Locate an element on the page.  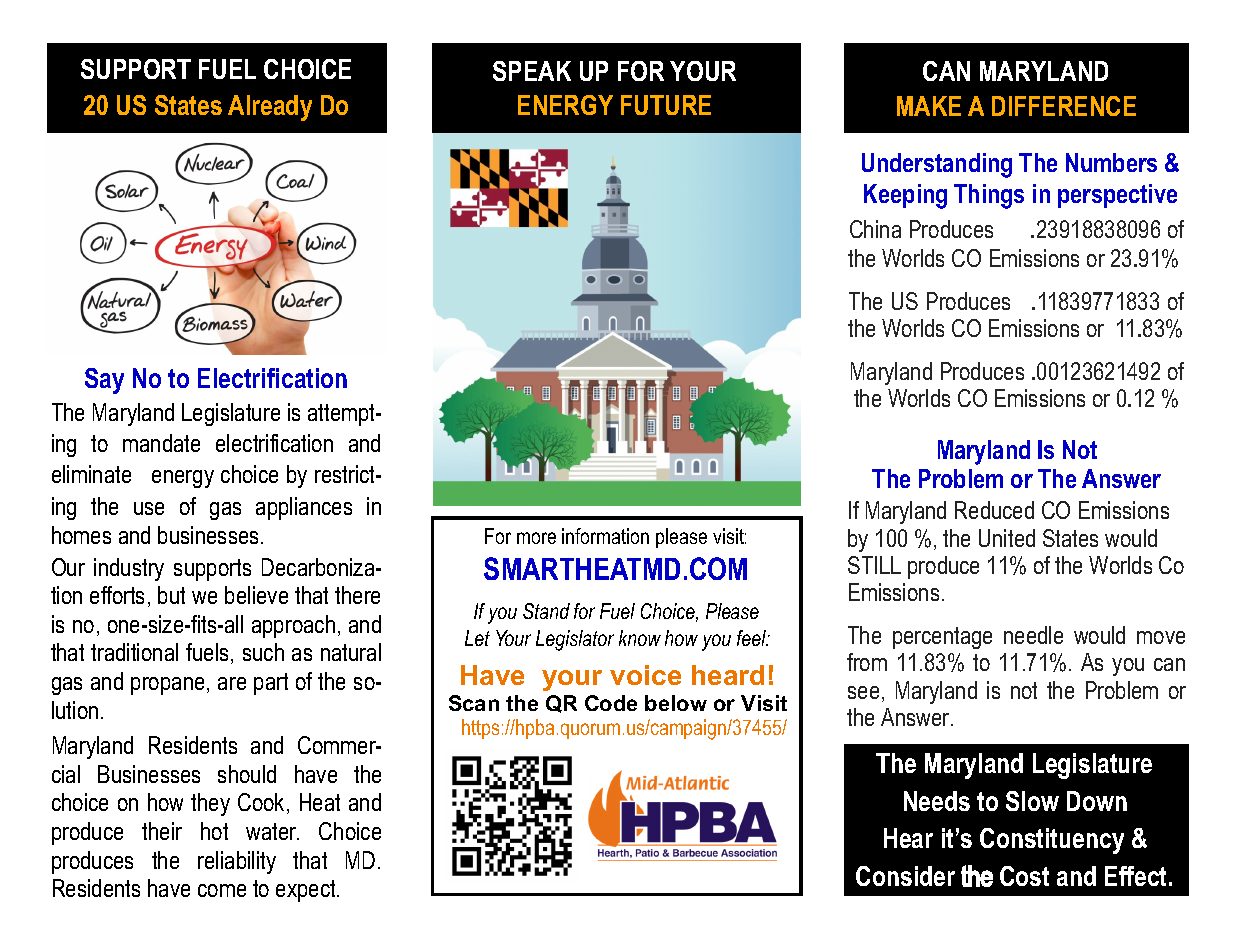
China is located at coordinates (875, 229).
